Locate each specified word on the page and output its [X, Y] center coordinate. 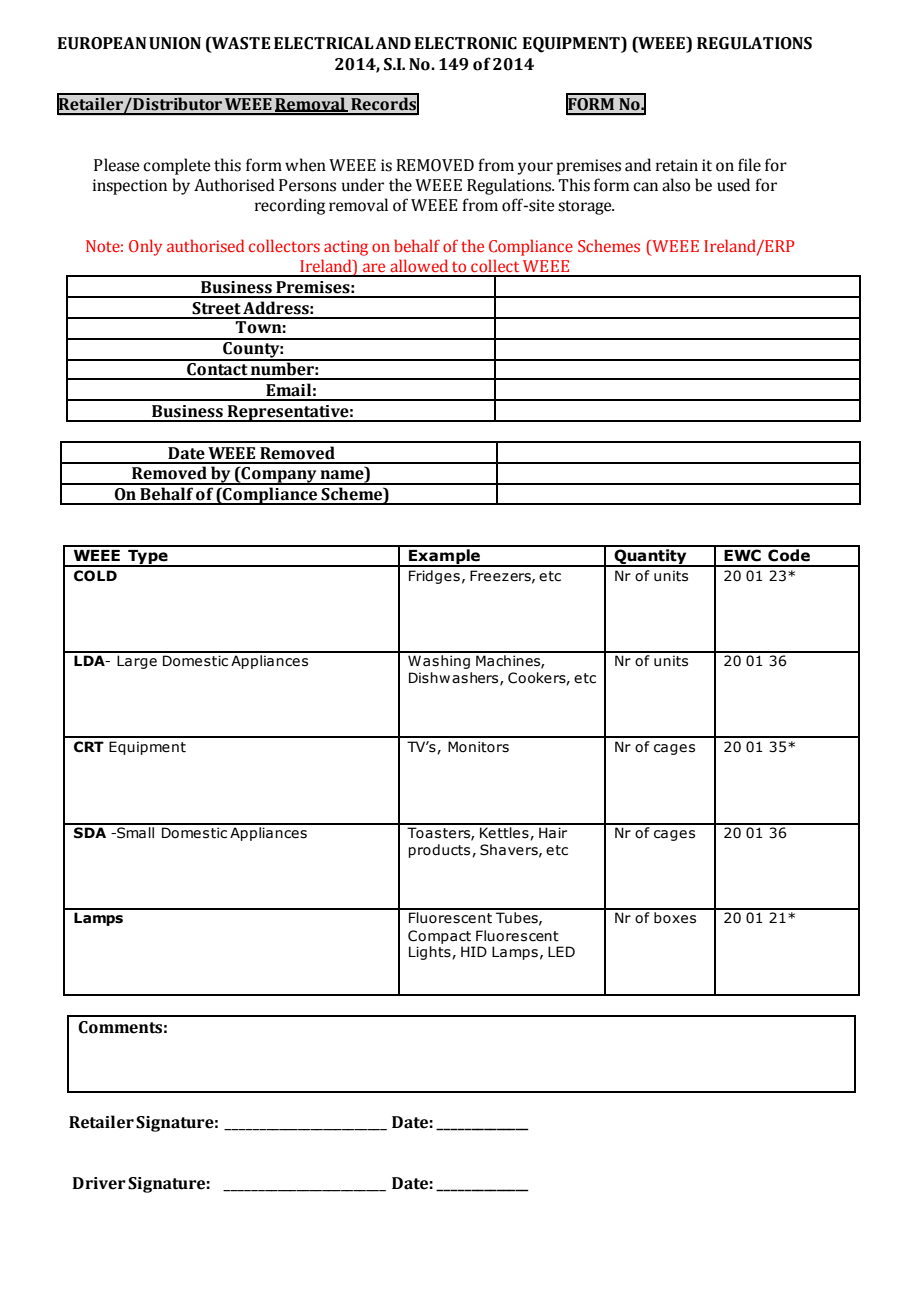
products [440, 851]
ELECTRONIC [466, 43]
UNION [175, 43]
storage [586, 207]
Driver [99, 1183]
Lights [431, 953]
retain [677, 165]
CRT [89, 747]
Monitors [478, 747]
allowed [419, 265]
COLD [95, 576]
